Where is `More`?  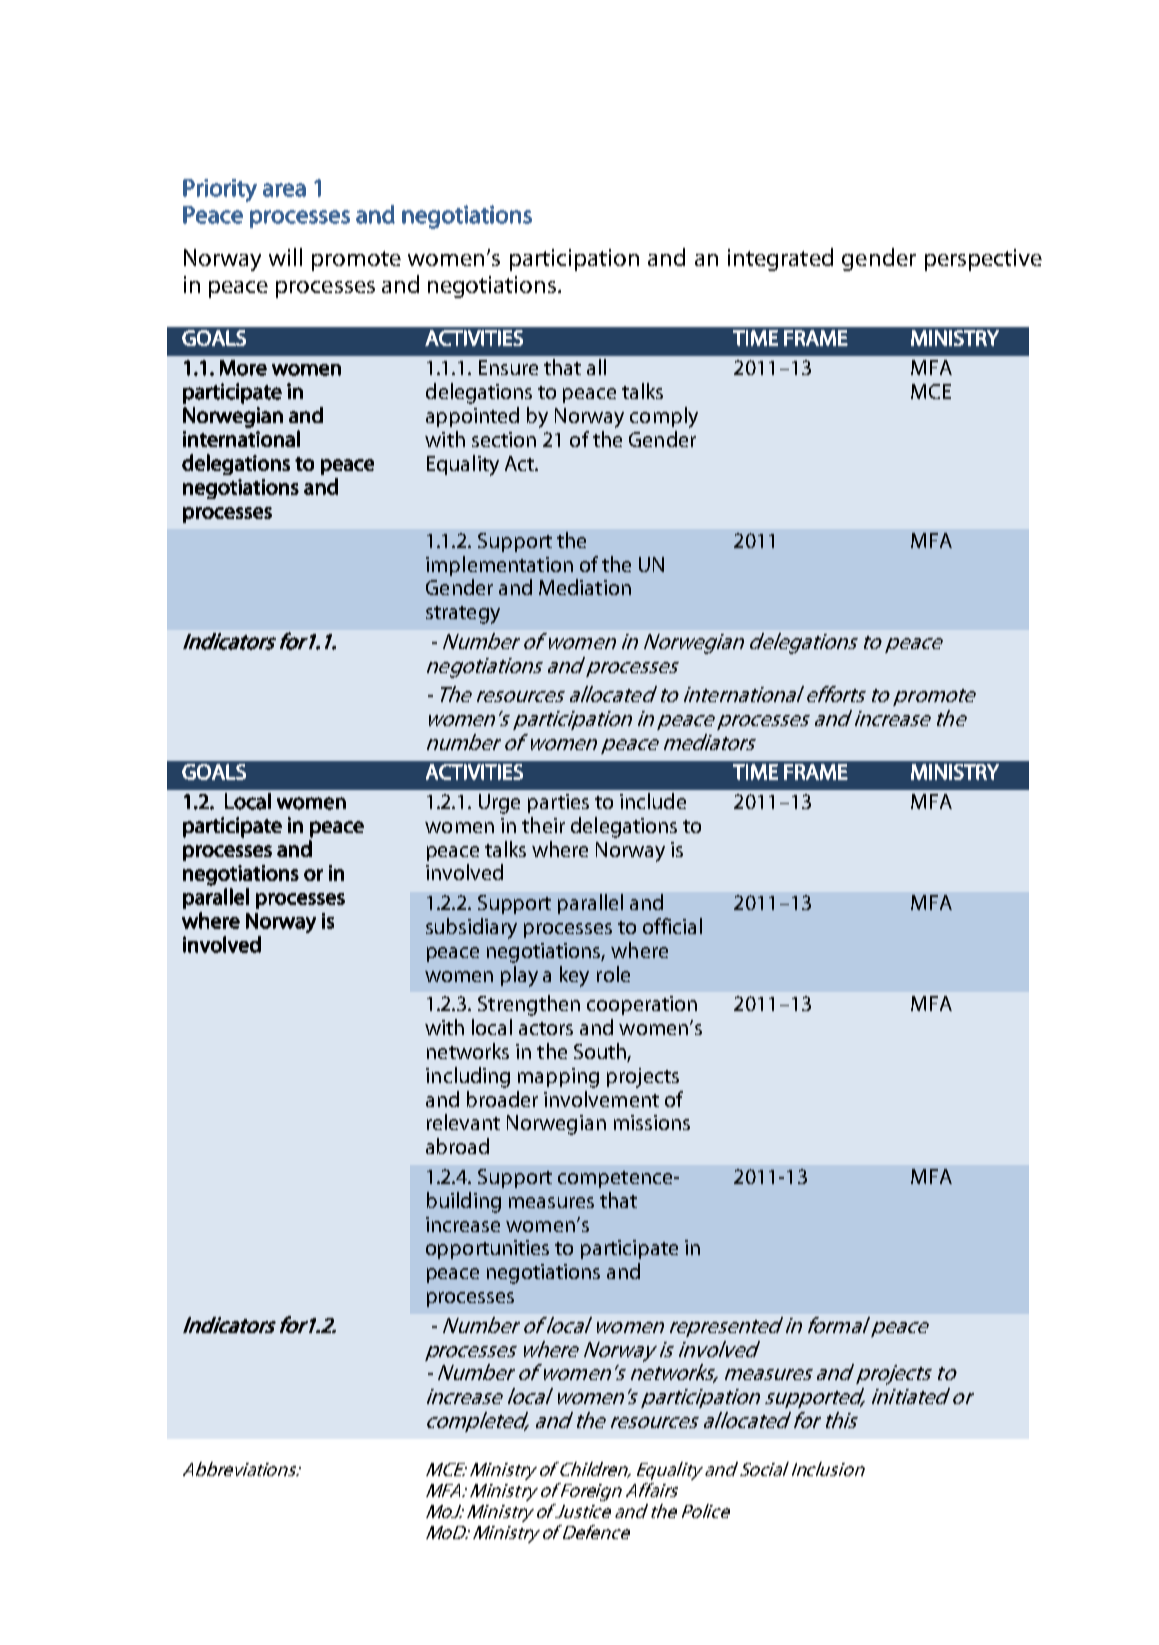
More is located at coordinates (243, 368).
